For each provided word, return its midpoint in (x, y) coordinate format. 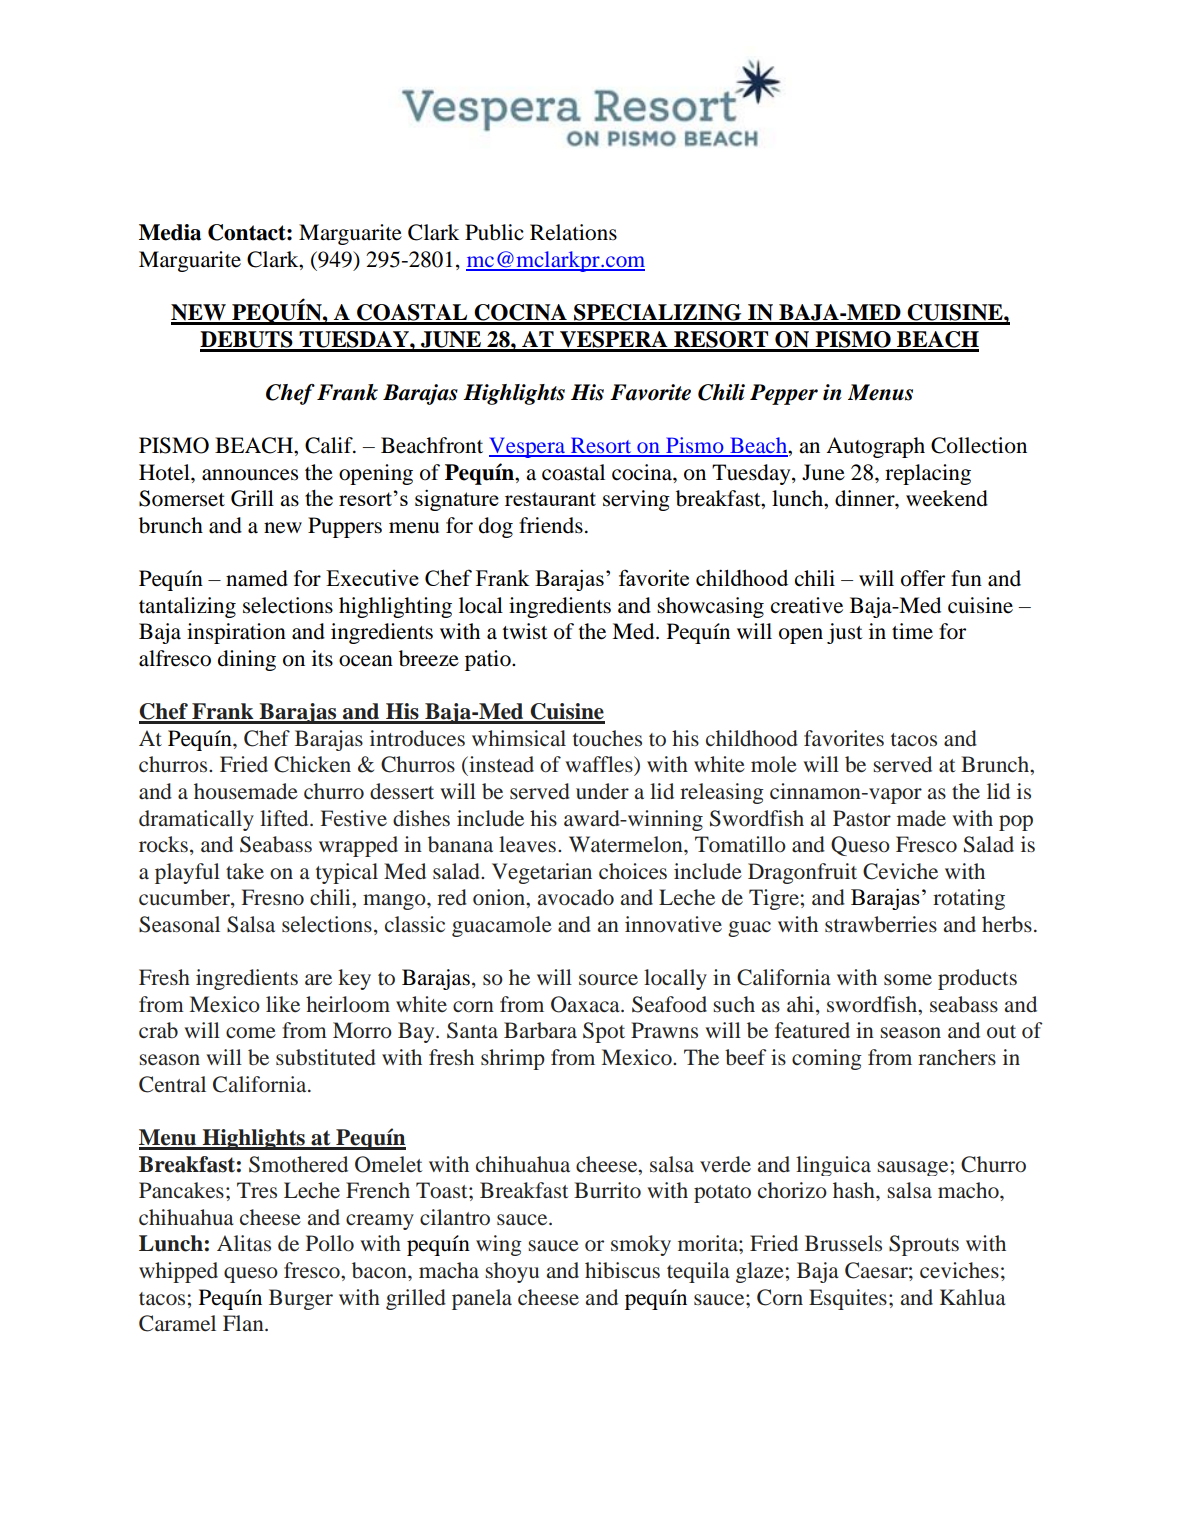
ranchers (957, 1057)
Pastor (862, 818)
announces (250, 475)
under (602, 791)
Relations (573, 232)
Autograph (875, 447)
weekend (947, 498)
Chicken (312, 764)
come (251, 1033)
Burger (301, 1299)
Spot (604, 1032)
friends (551, 525)
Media (170, 232)
